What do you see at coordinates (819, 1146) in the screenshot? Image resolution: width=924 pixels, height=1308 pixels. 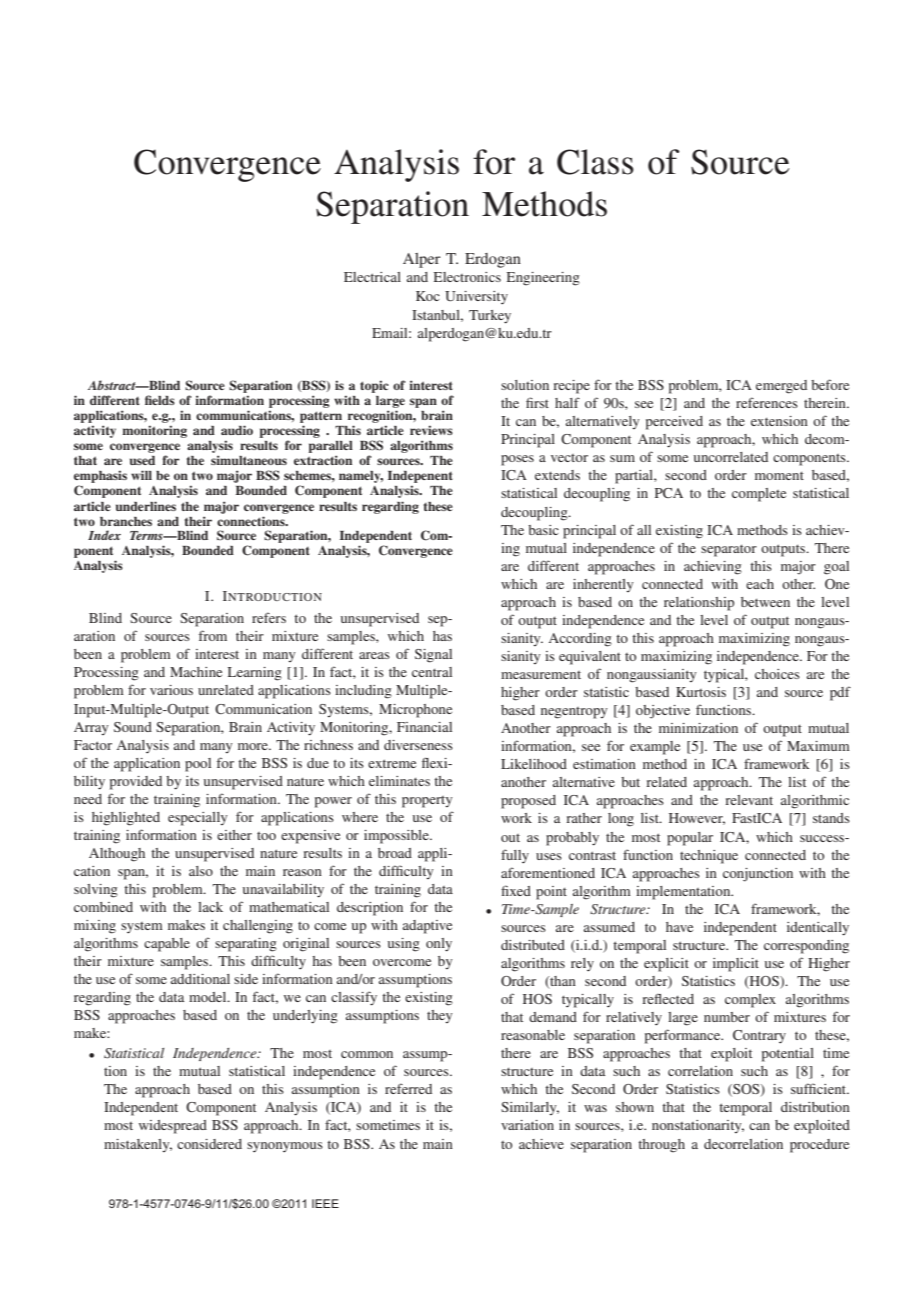 I see `procedure` at bounding box center [819, 1146].
